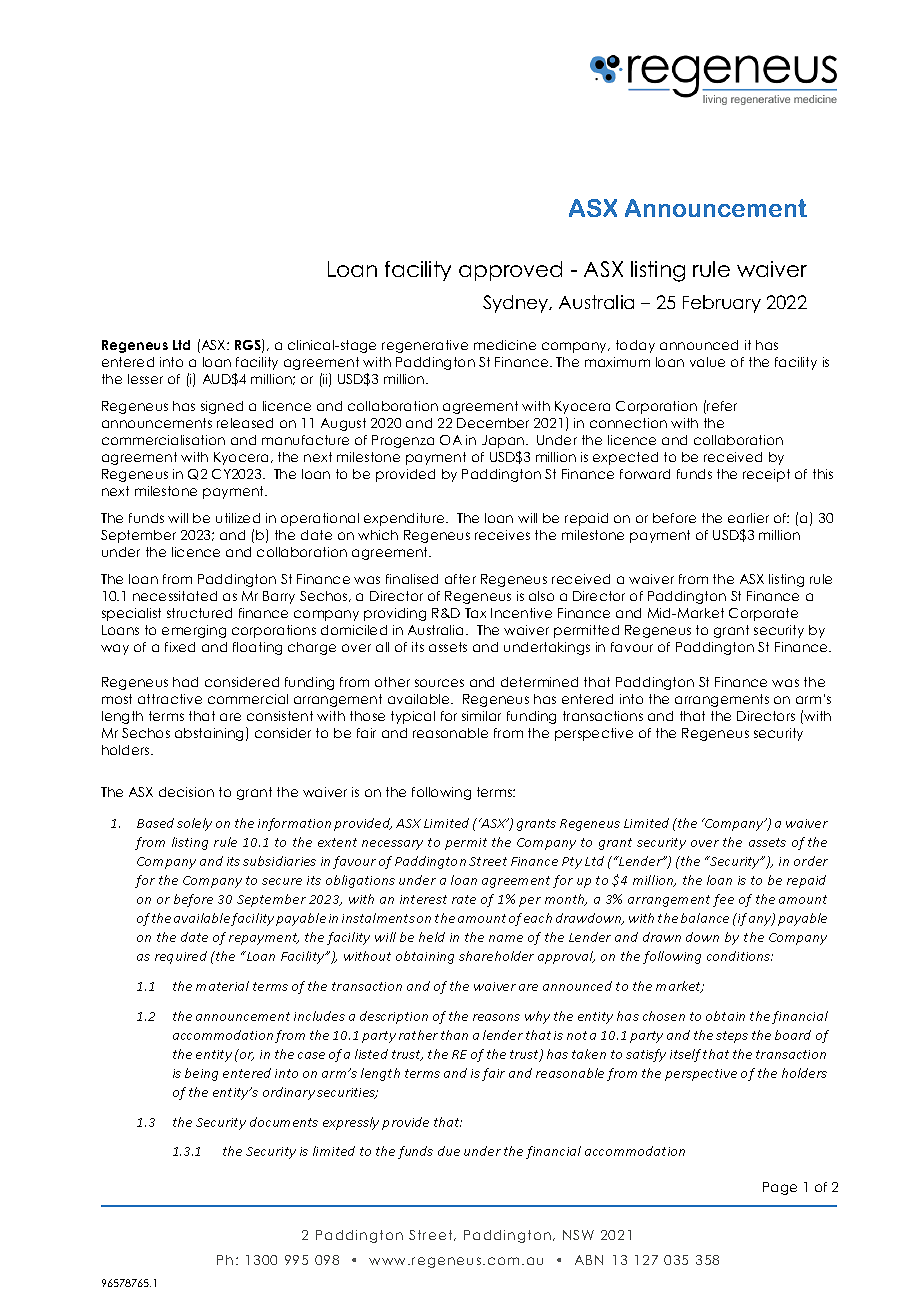 Image resolution: width=924 pixels, height=1309 pixels. Describe the element at coordinates (578, 1235) in the screenshot. I see `NSW` at that location.
